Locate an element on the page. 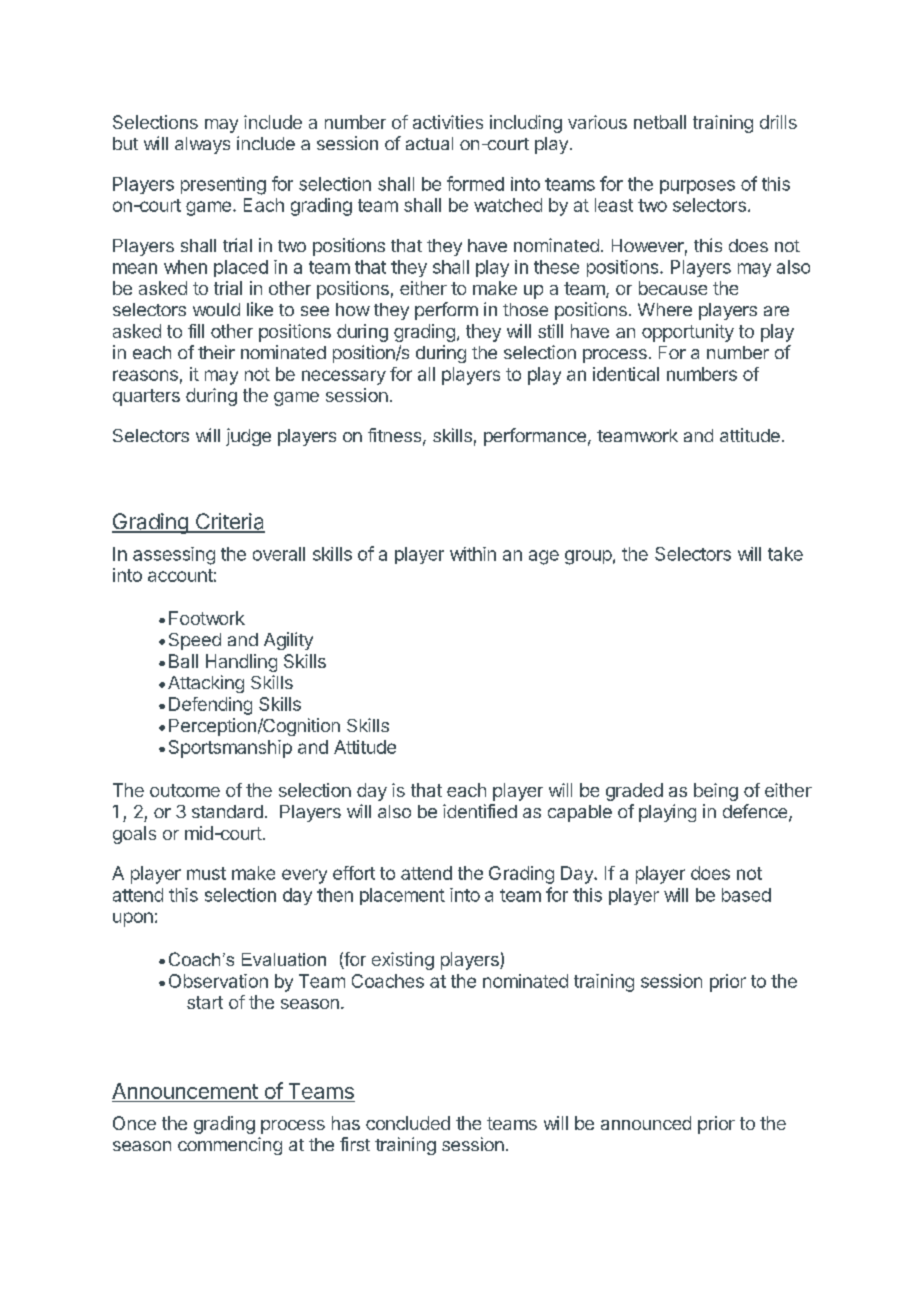 The image size is (924, 1308). take is located at coordinates (785, 554).
